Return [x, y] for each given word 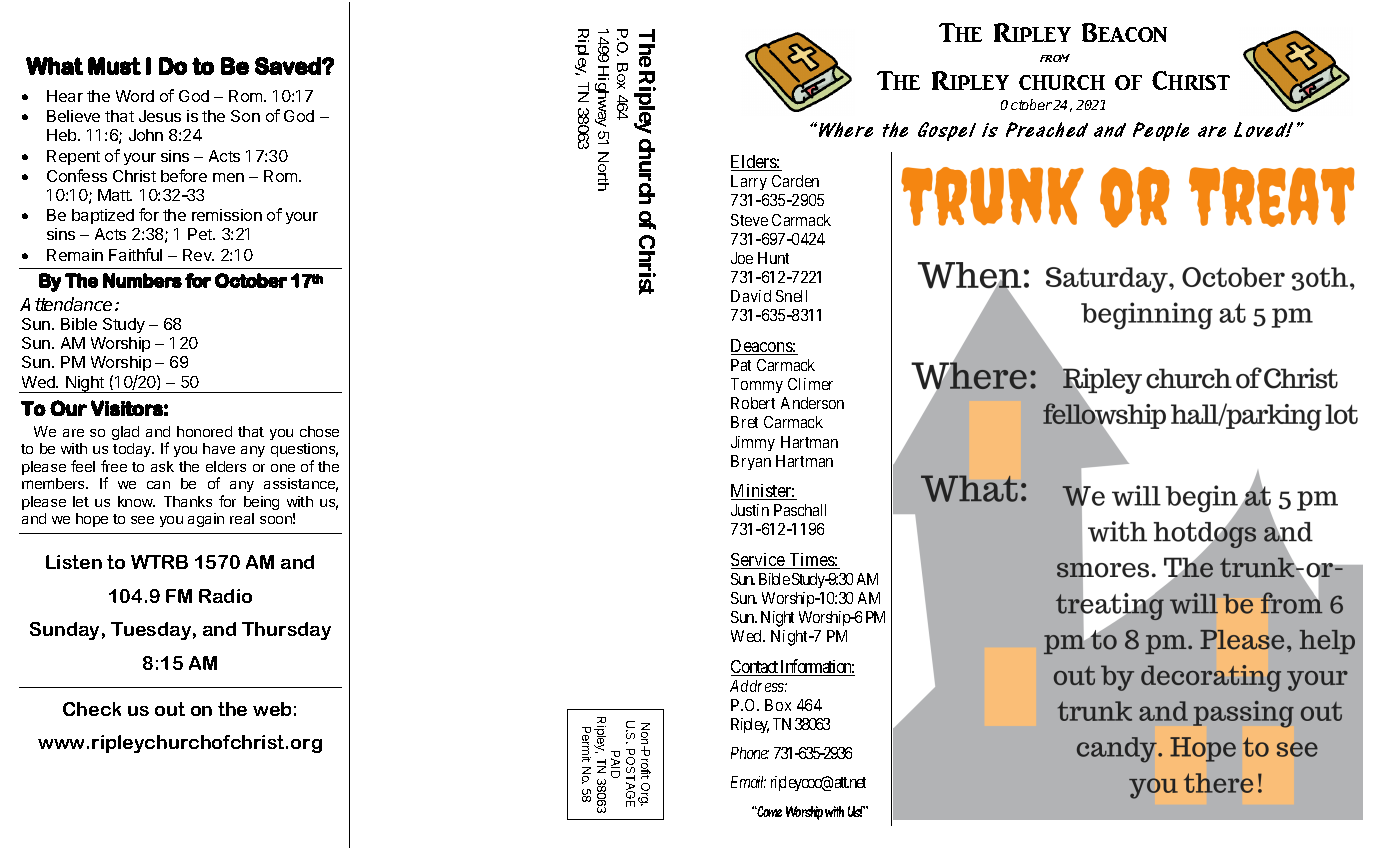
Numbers [142, 280]
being [261, 503]
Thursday [286, 631]
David [751, 296]
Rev [198, 255]
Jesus [160, 116]
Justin [750, 510]
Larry [749, 182]
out [170, 709]
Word [135, 96]
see [142, 520]
